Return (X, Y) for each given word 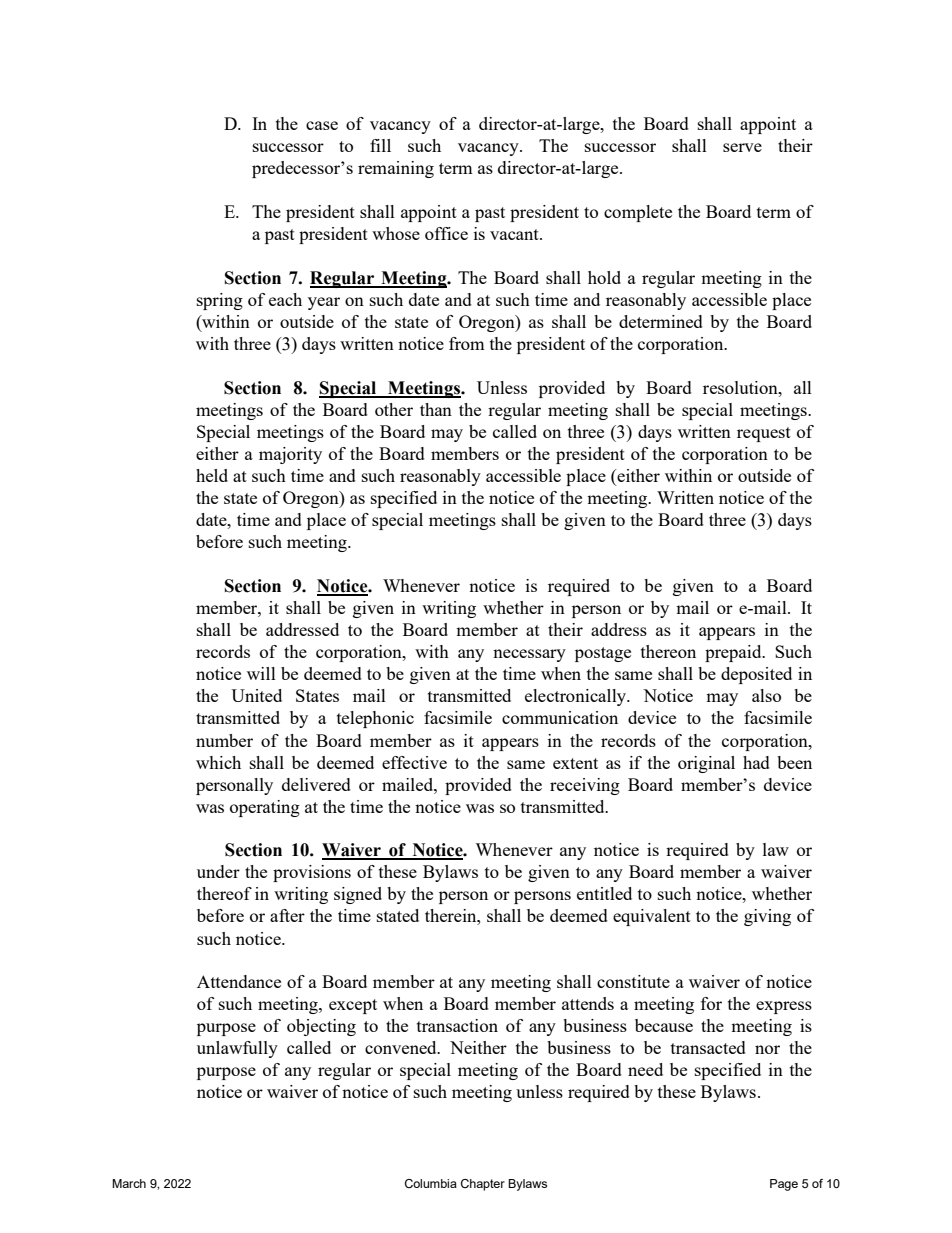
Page (784, 1185)
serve (742, 147)
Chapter (483, 1185)
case (322, 125)
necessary (529, 655)
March (129, 1183)
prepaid (734, 653)
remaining (396, 169)
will (261, 673)
